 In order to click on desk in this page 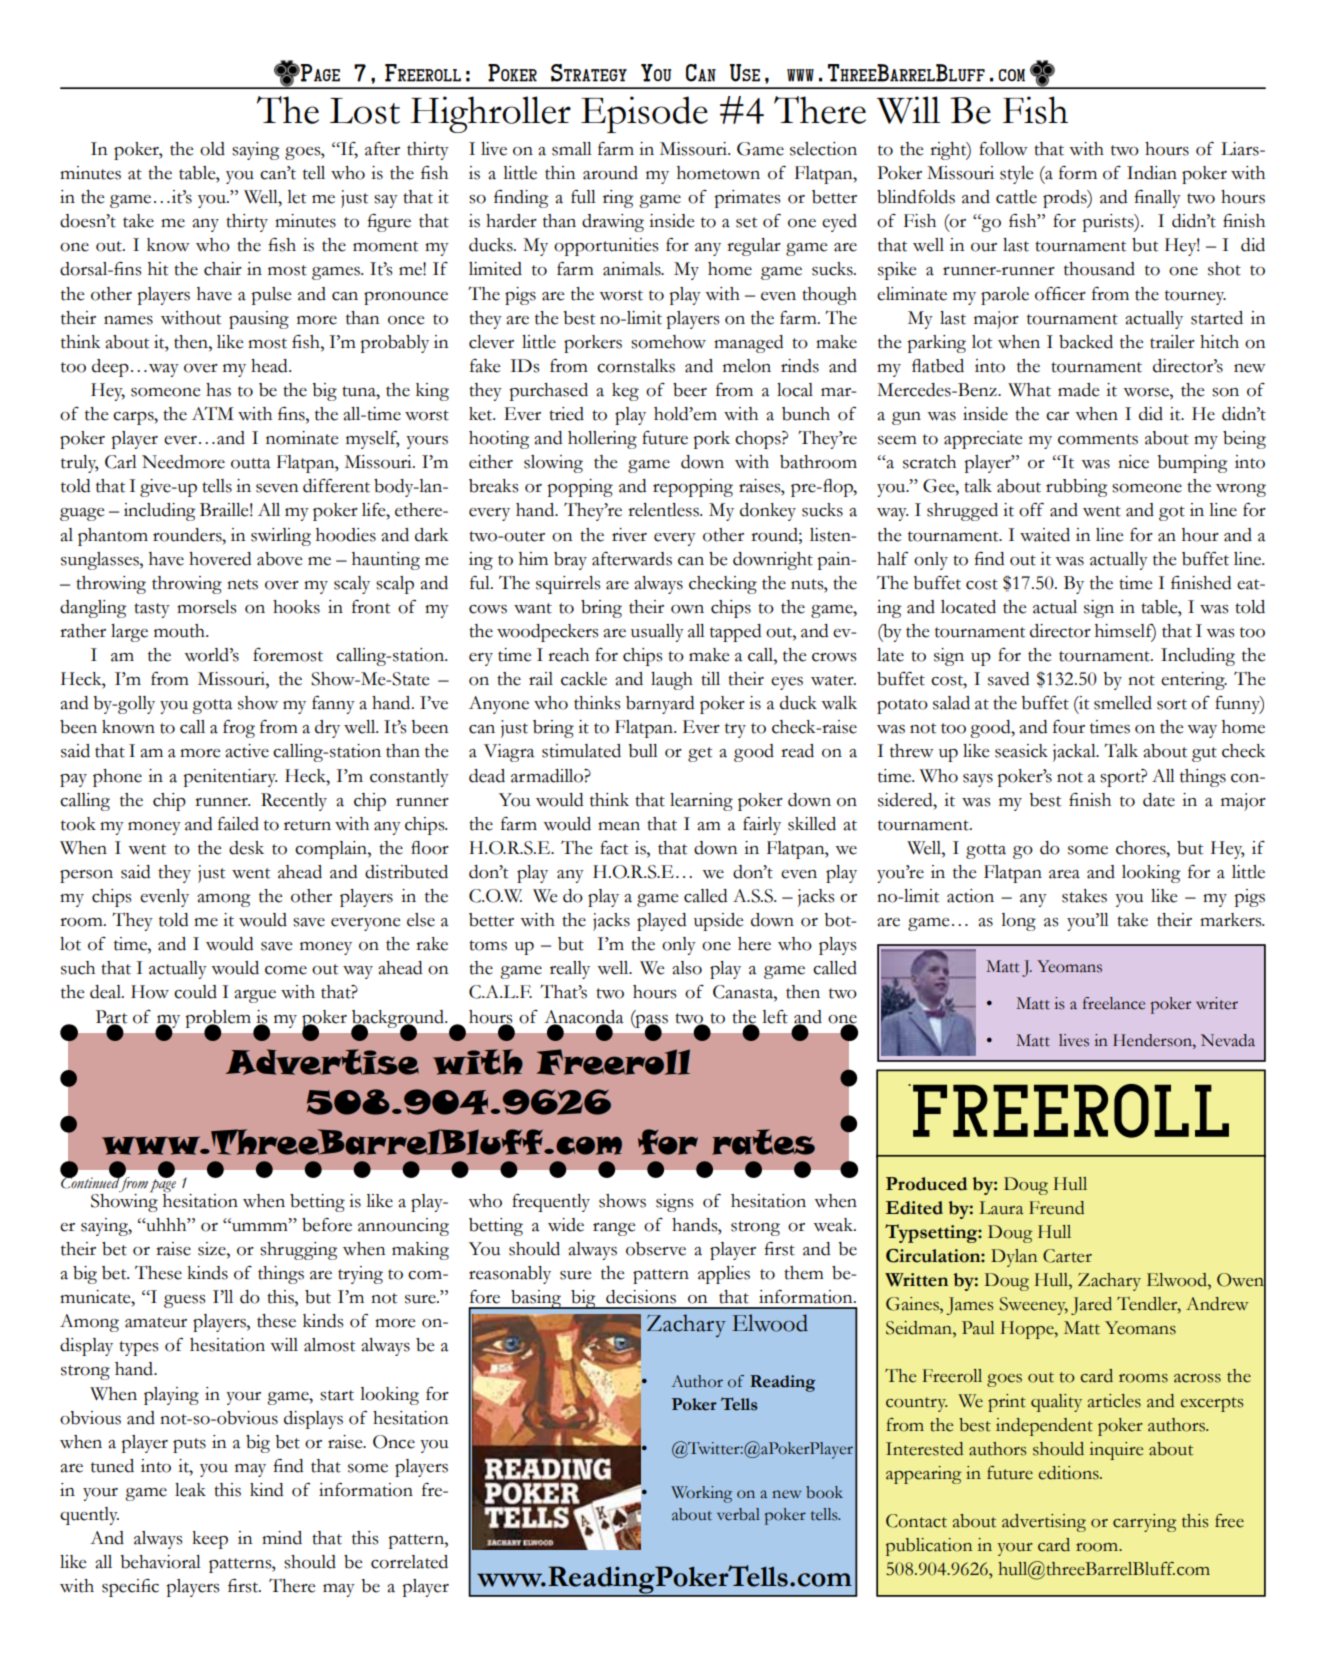, I will do `click(246, 848)`.
